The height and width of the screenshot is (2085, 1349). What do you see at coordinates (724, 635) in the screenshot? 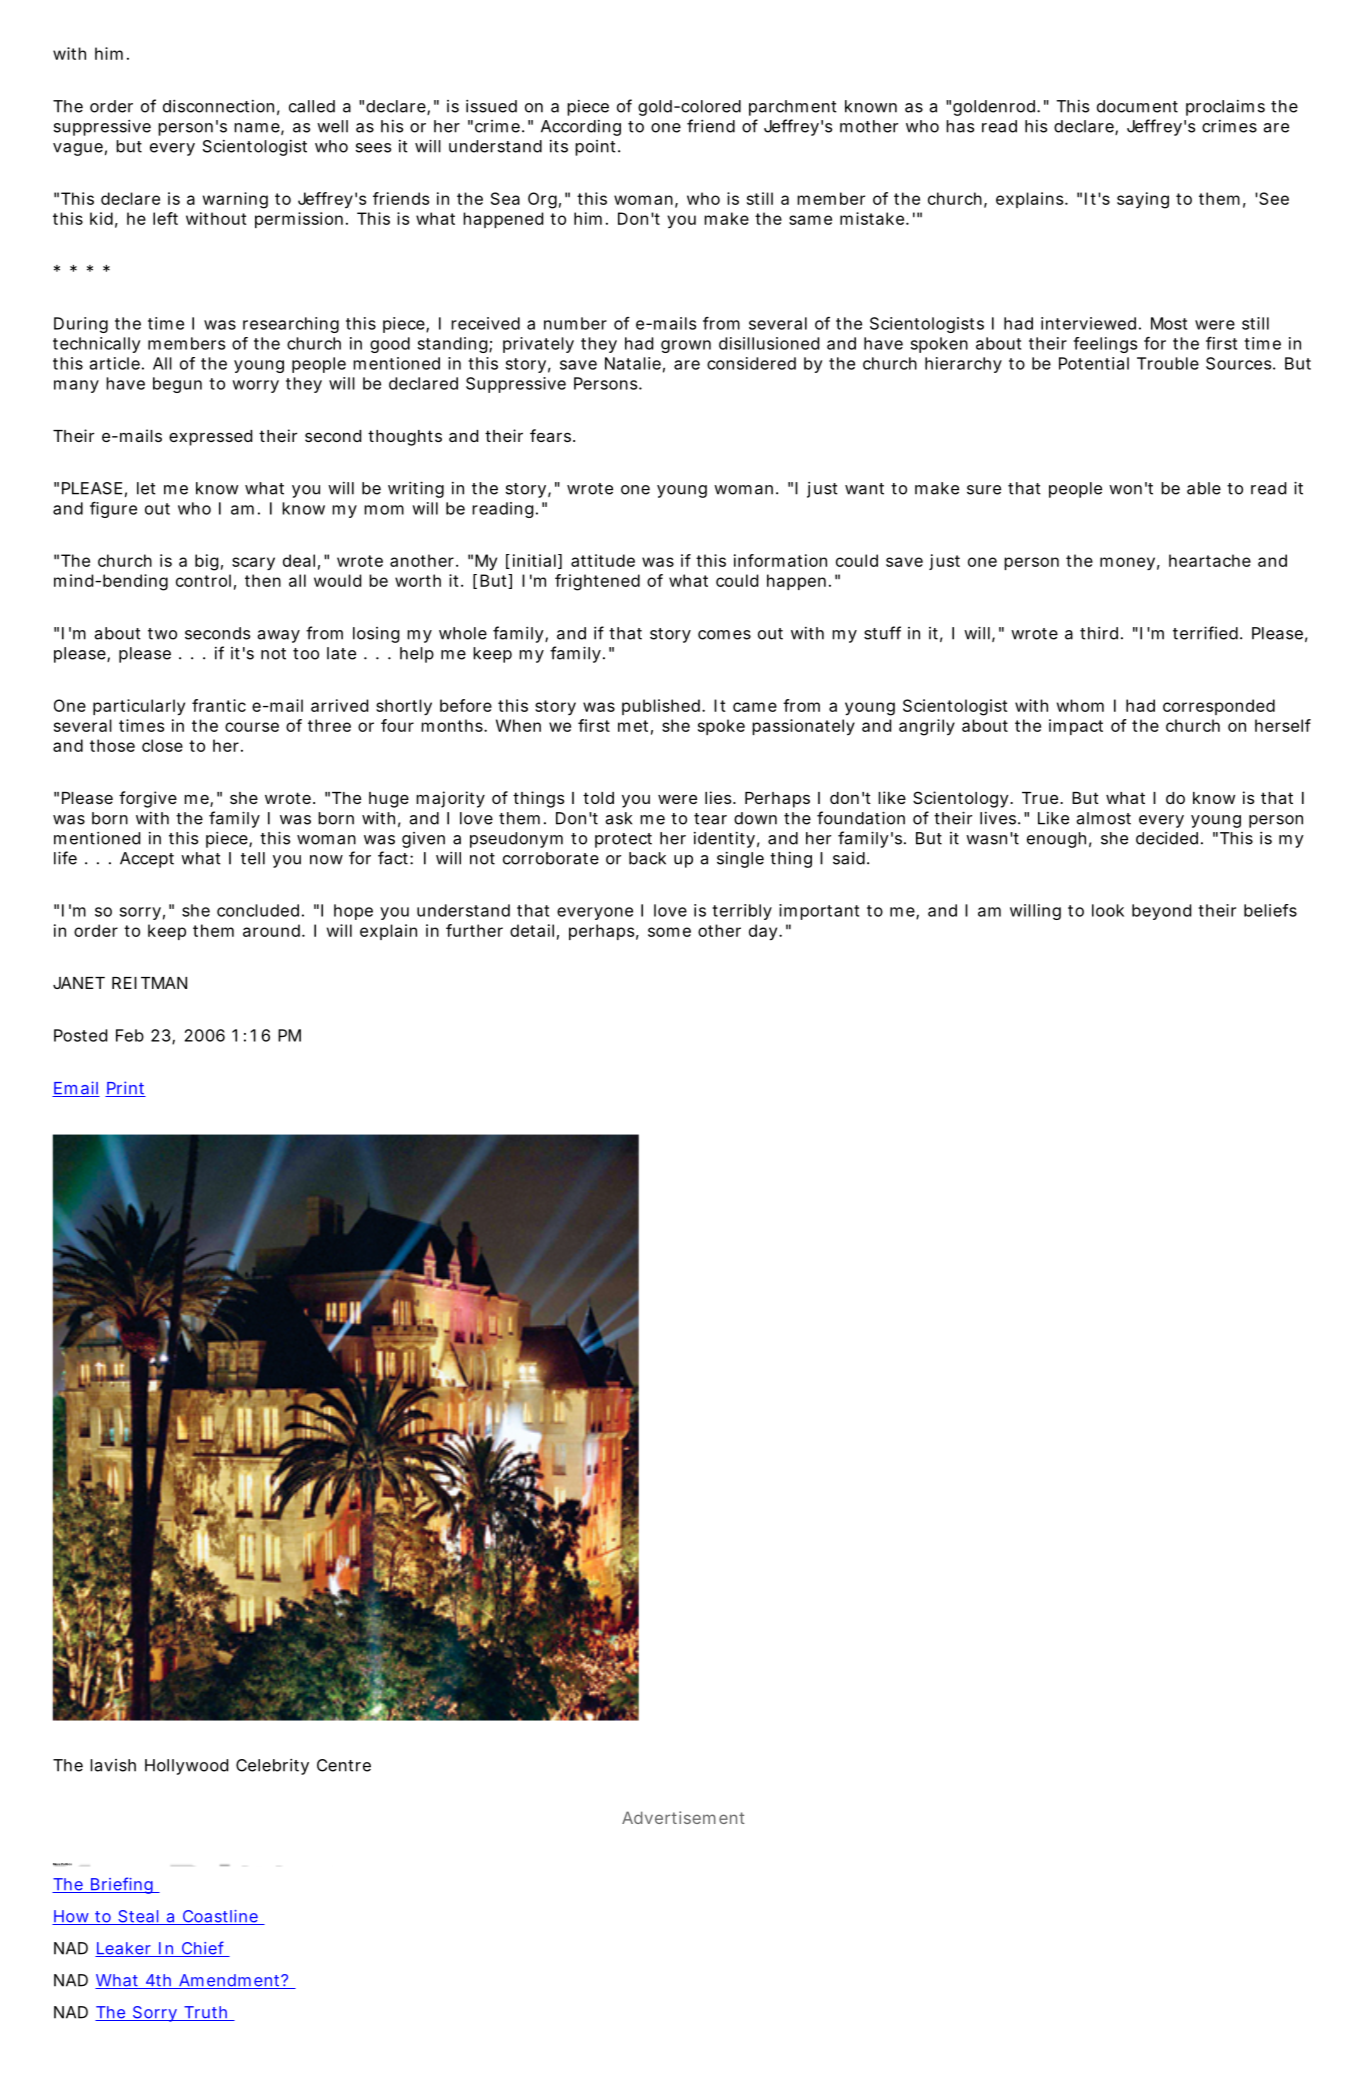
I see `comes` at bounding box center [724, 635].
